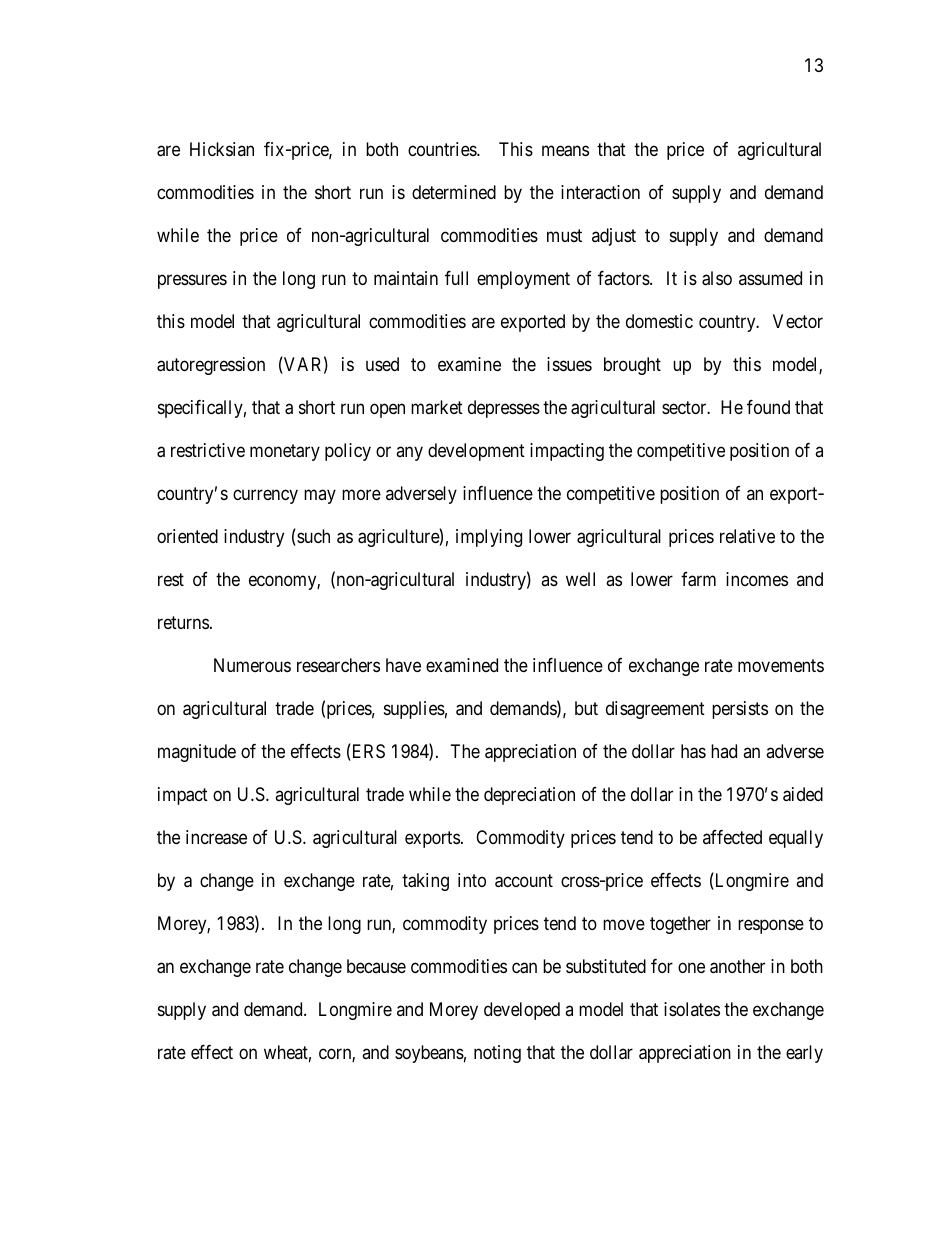 This screenshot has height=1233, width=952. I want to click on incomes, so click(757, 579).
